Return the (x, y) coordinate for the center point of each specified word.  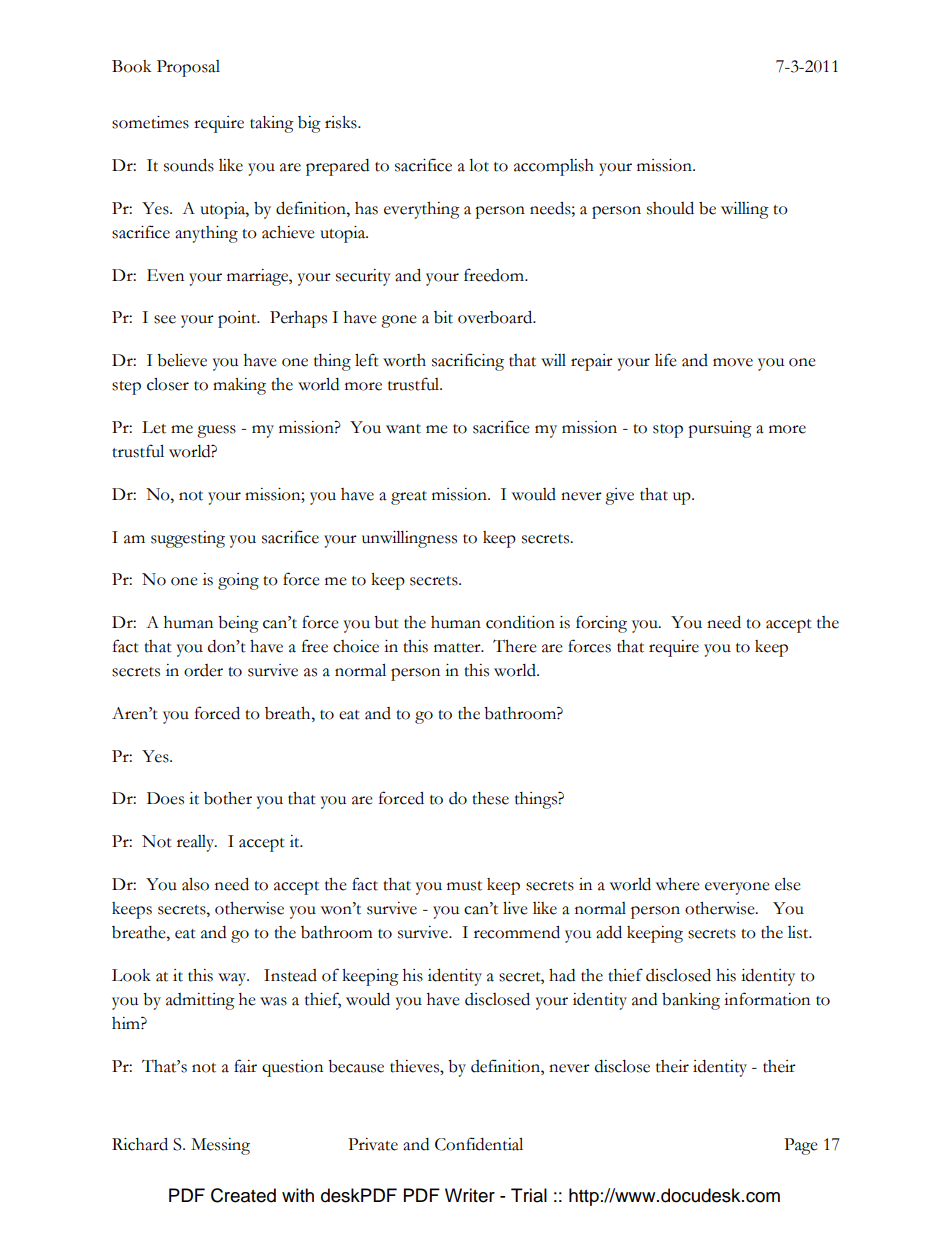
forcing (601, 624)
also (195, 884)
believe (182, 360)
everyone (737, 888)
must (464, 886)
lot (479, 165)
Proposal (188, 68)
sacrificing (468, 362)
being (238, 624)
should (670, 208)
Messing (220, 1146)
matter (458, 648)
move (733, 362)
